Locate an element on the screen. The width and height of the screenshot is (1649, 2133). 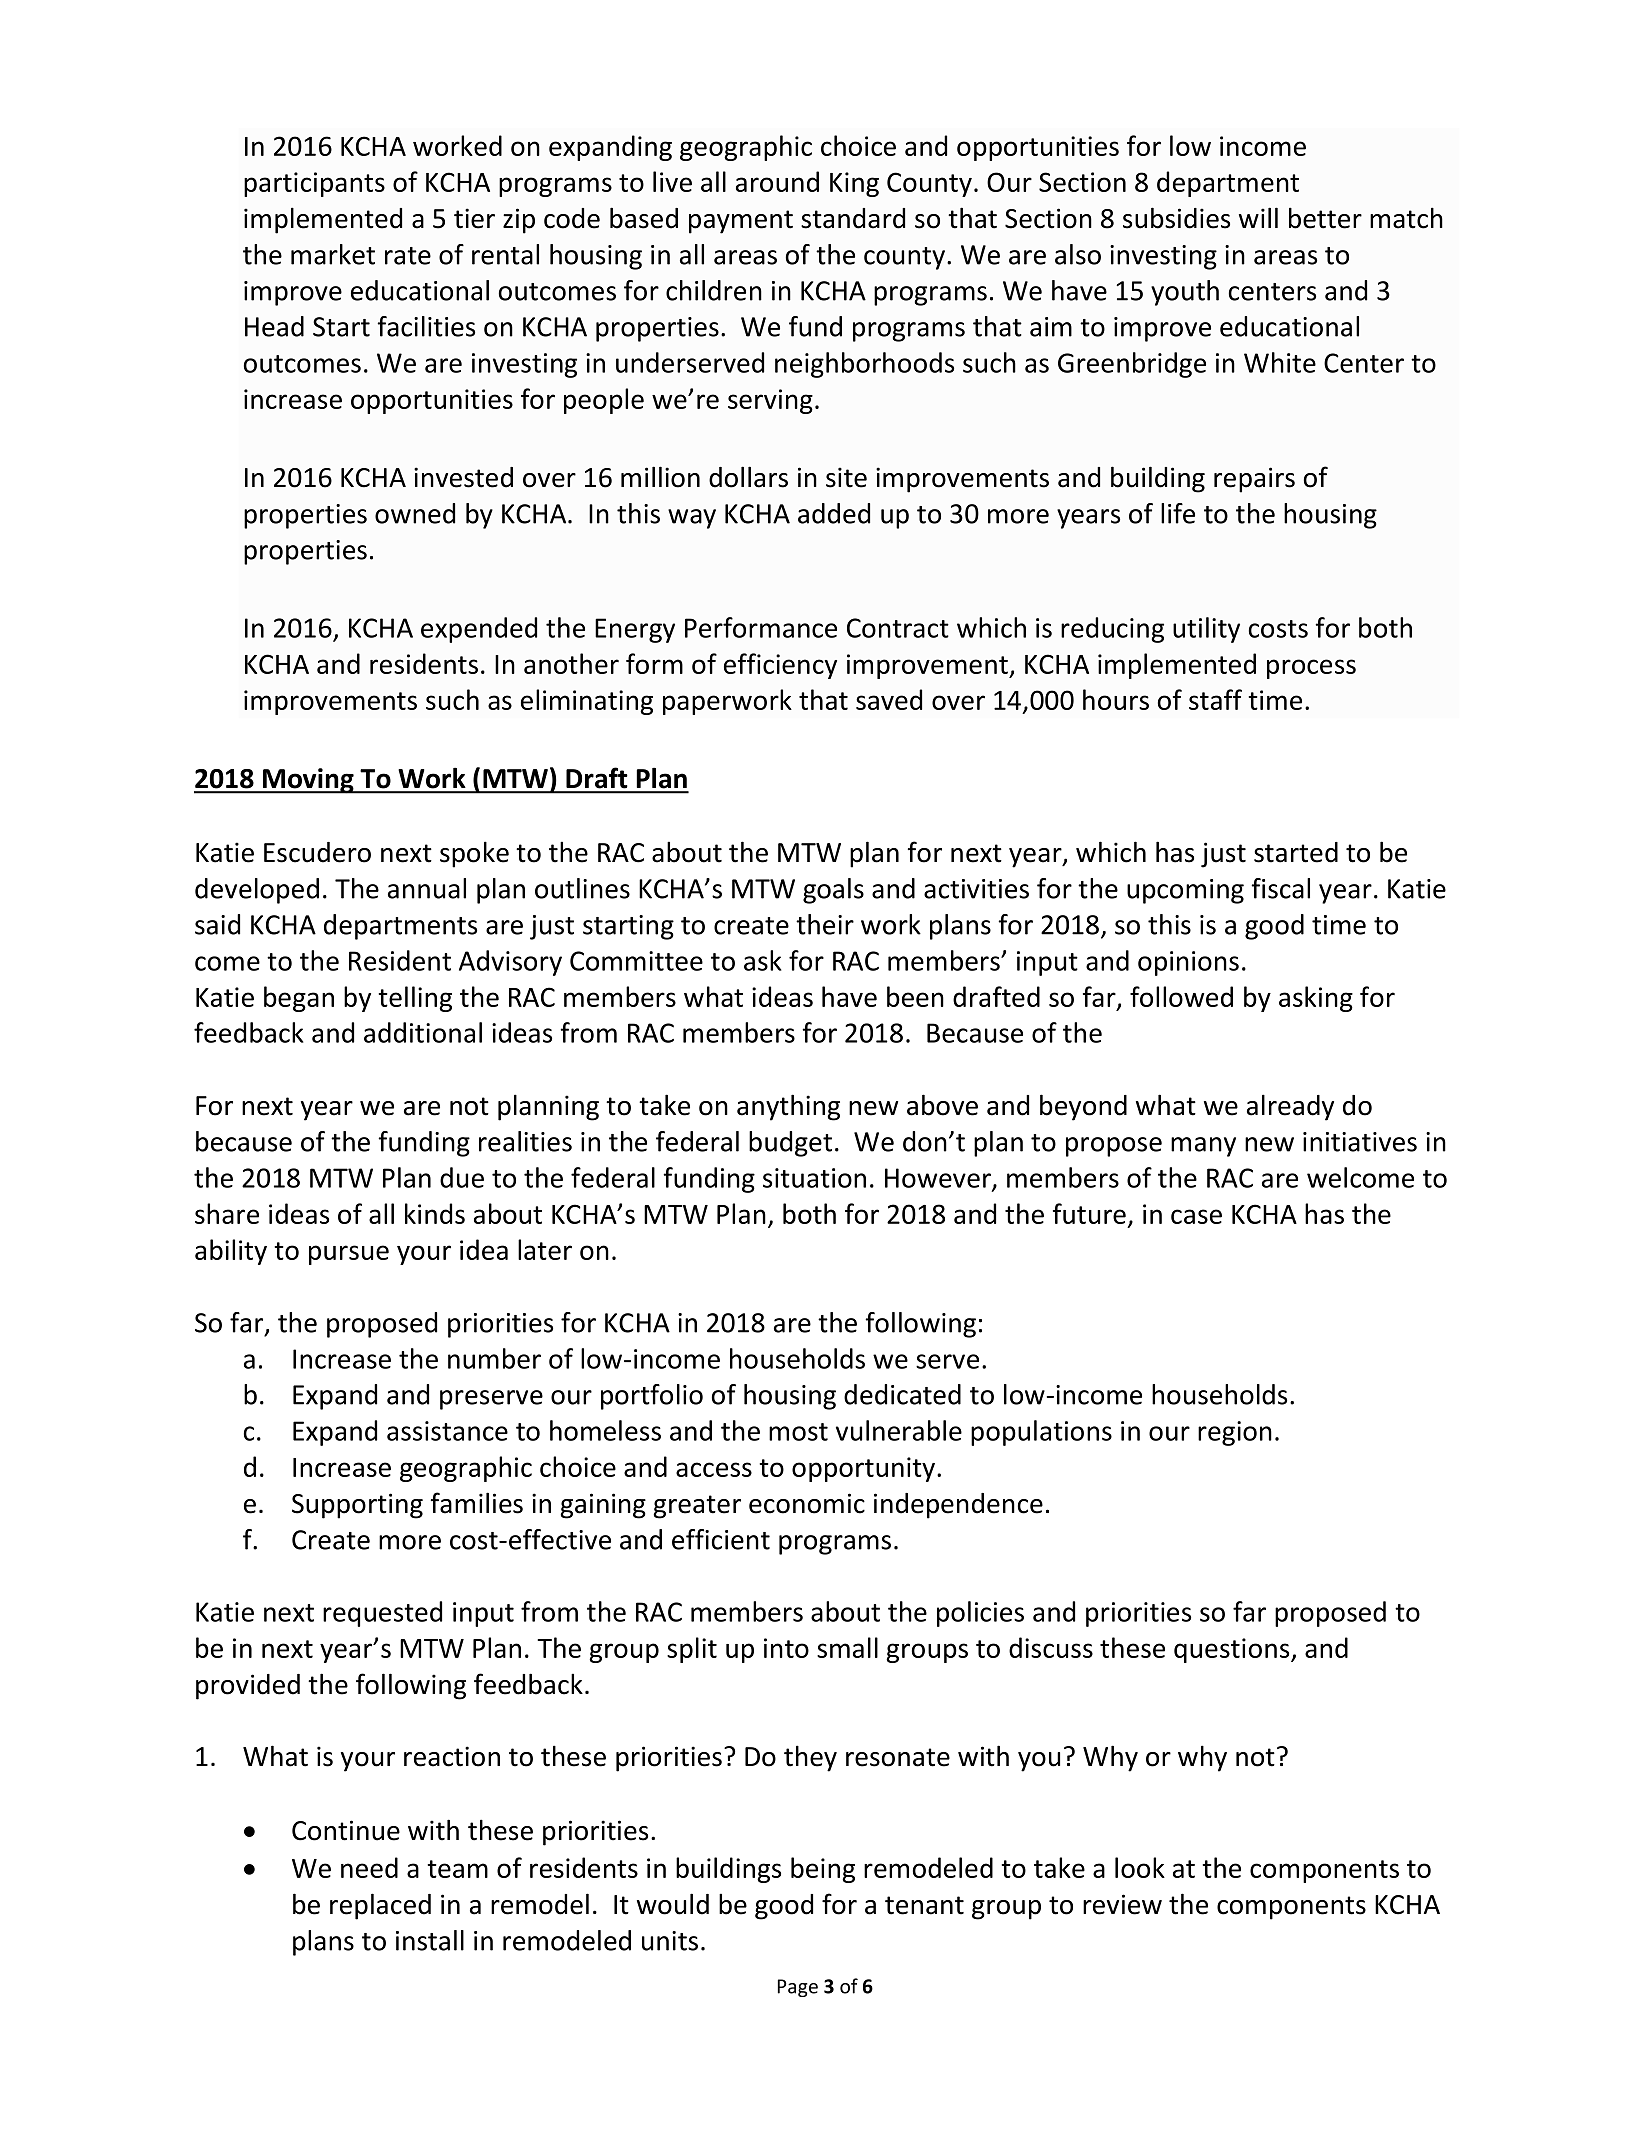
standard is located at coordinates (853, 218).
